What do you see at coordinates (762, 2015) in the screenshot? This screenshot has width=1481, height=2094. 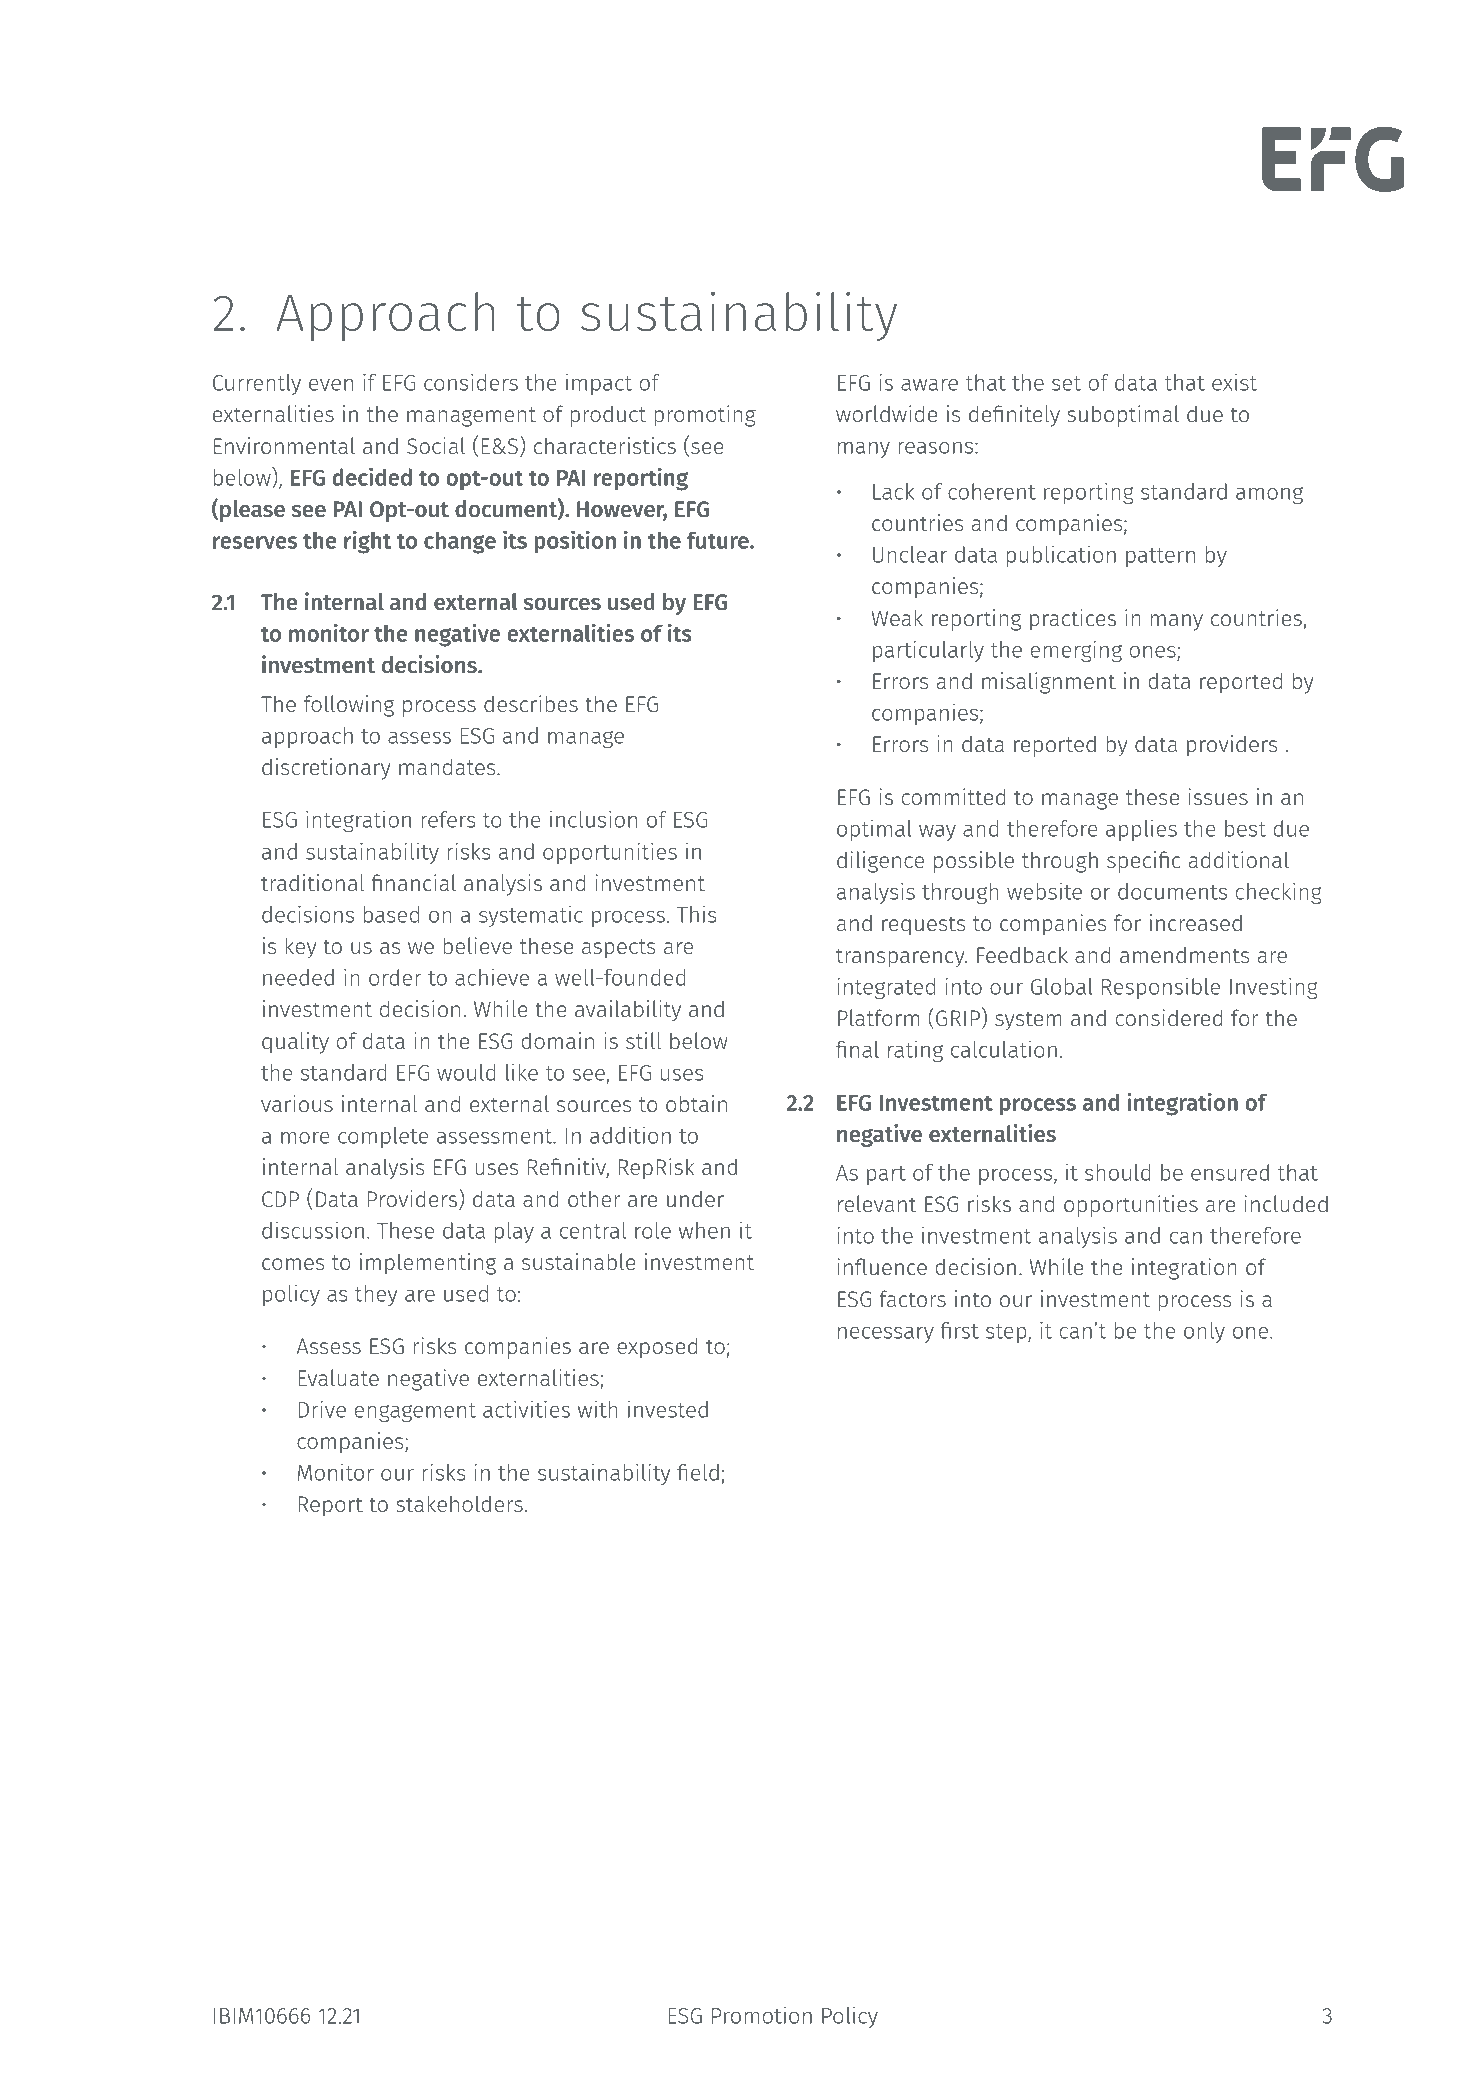 I see `Promotion` at bounding box center [762, 2015].
